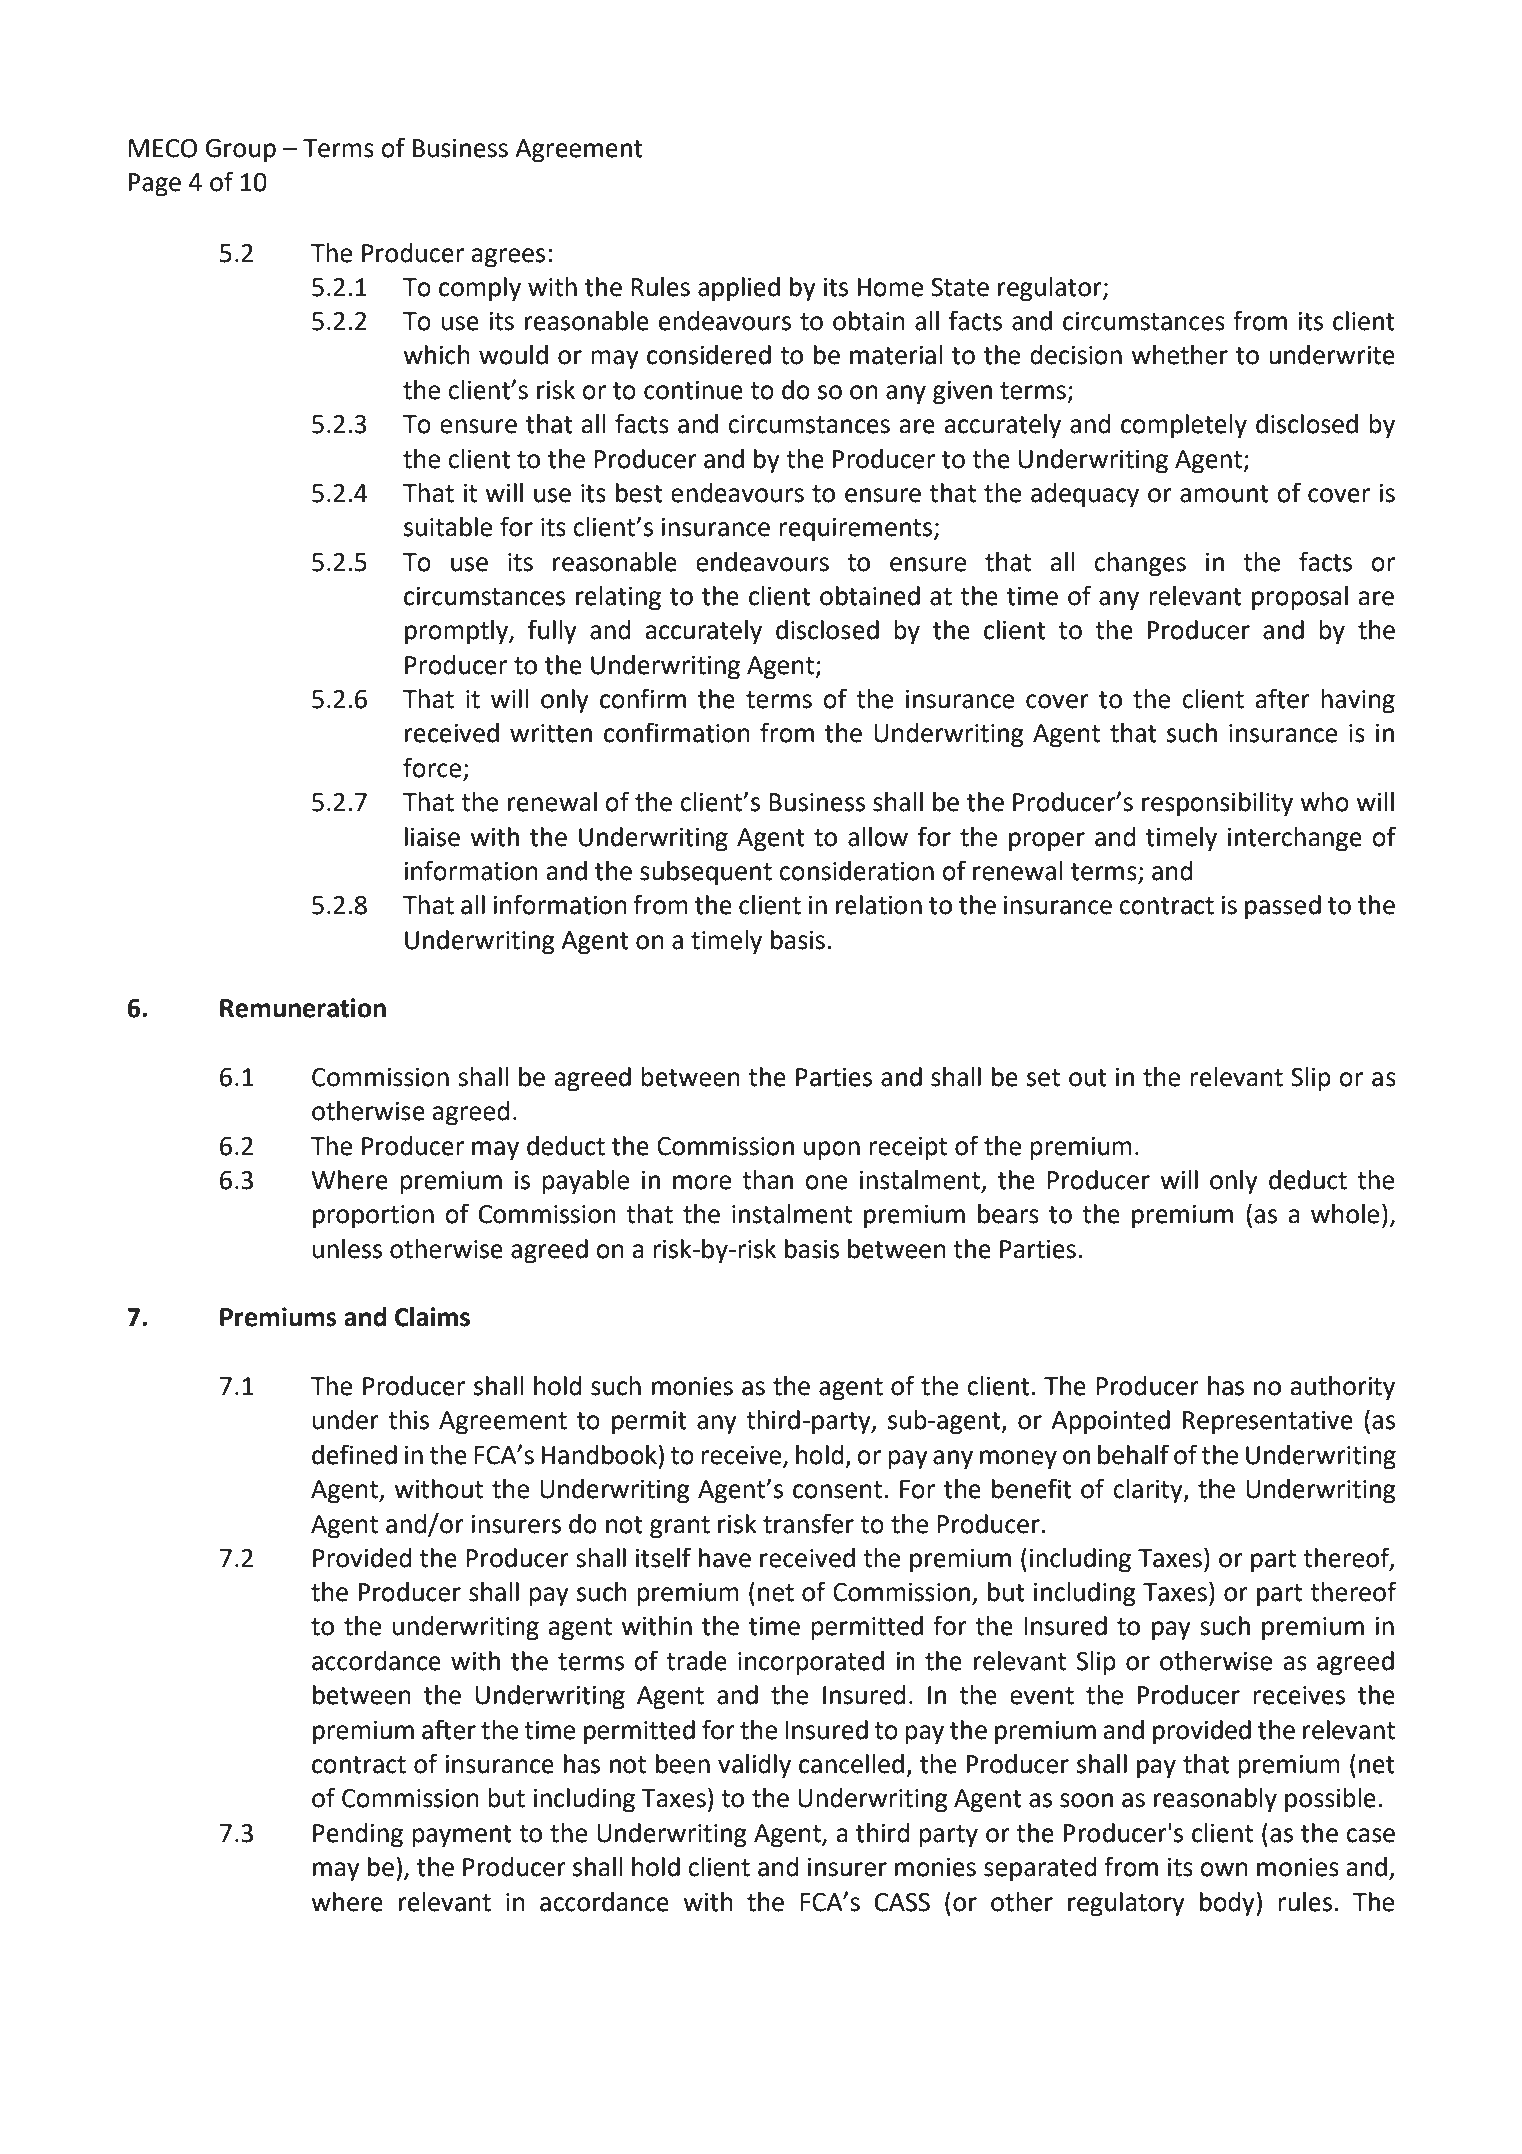 The image size is (1522, 2154). What do you see at coordinates (448, 527) in the screenshot?
I see `suitable` at bounding box center [448, 527].
